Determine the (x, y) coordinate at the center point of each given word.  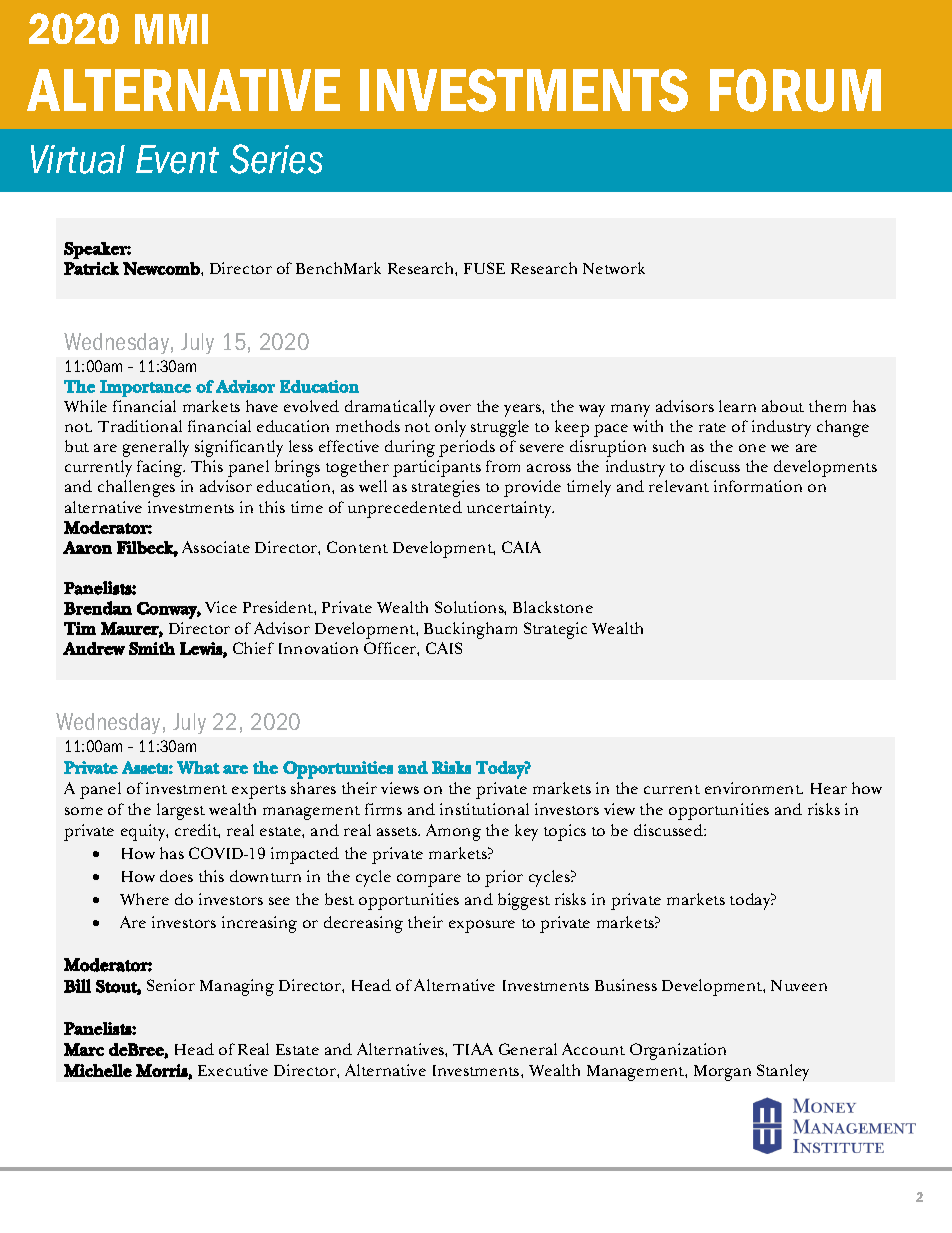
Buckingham (470, 630)
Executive (233, 1070)
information (758, 486)
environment (754, 788)
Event (177, 159)
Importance (145, 388)
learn (737, 406)
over (455, 408)
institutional (484, 809)
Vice (221, 607)
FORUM (795, 90)
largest (181, 811)
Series (276, 159)
